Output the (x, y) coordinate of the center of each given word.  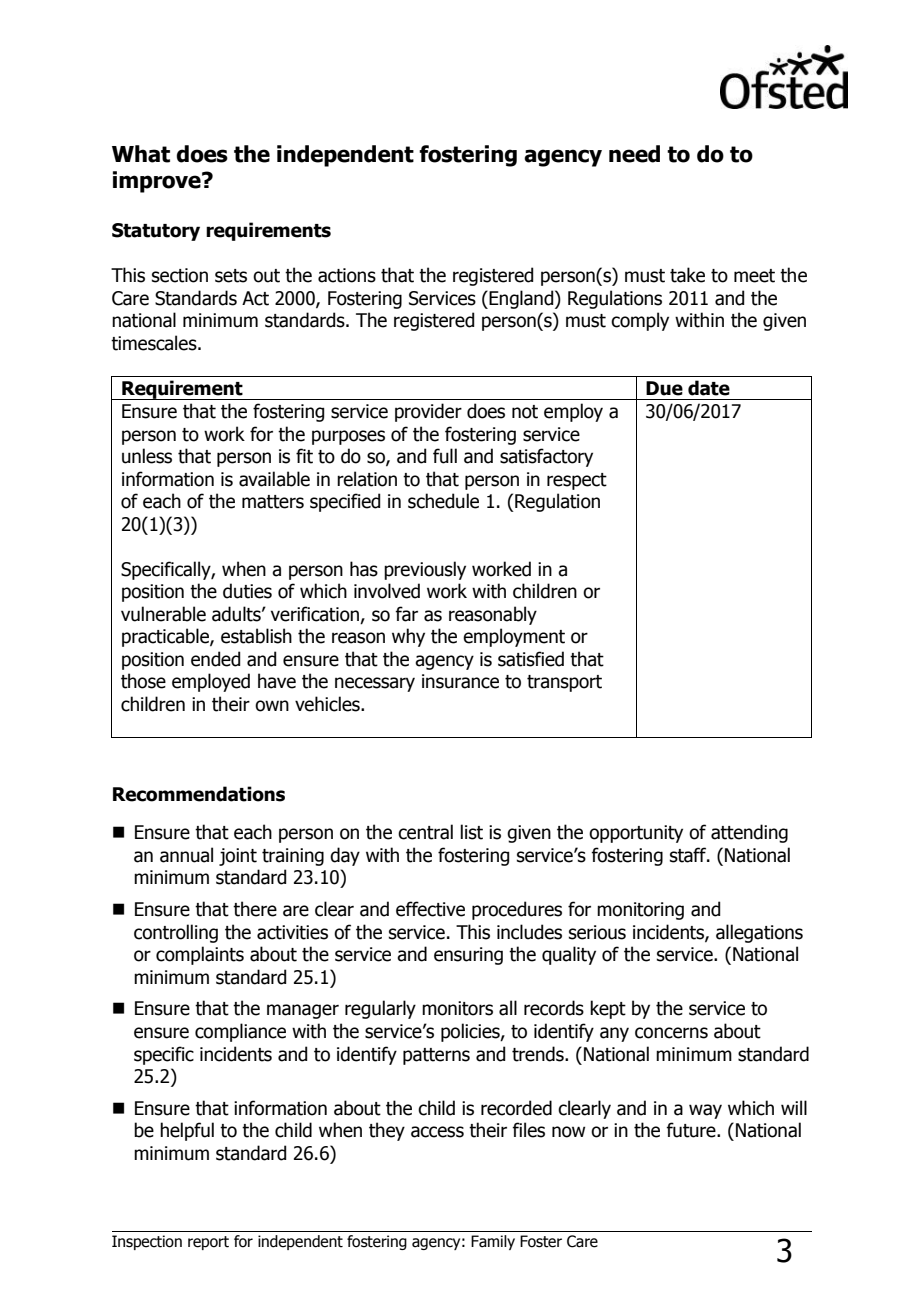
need (634, 154)
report (208, 1243)
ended (215, 659)
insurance (460, 681)
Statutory (156, 232)
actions (347, 275)
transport (564, 683)
